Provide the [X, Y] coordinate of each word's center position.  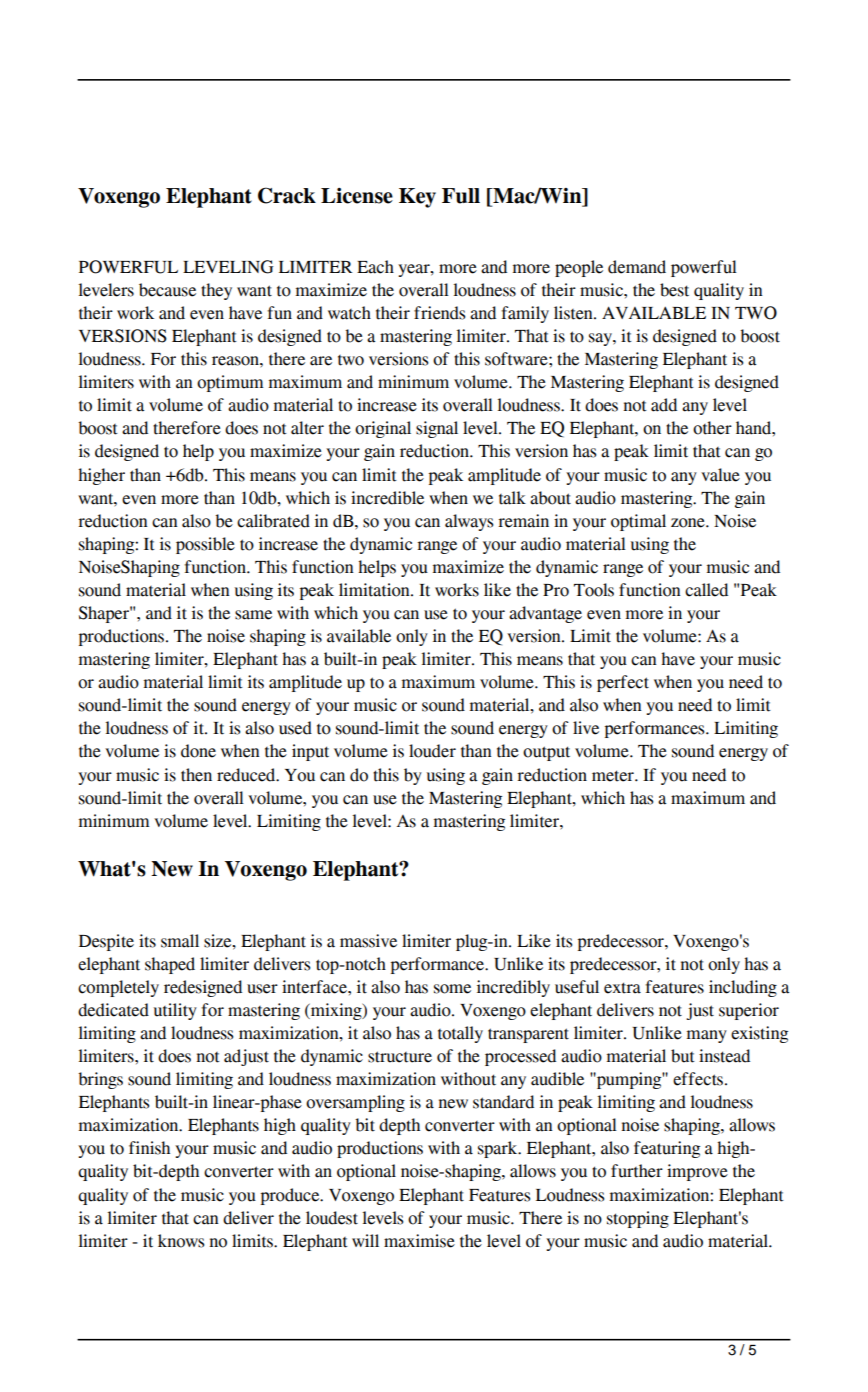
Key [417, 198]
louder [432, 751]
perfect [623, 683]
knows [181, 1241]
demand [637, 267]
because [167, 290]
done [198, 751]
